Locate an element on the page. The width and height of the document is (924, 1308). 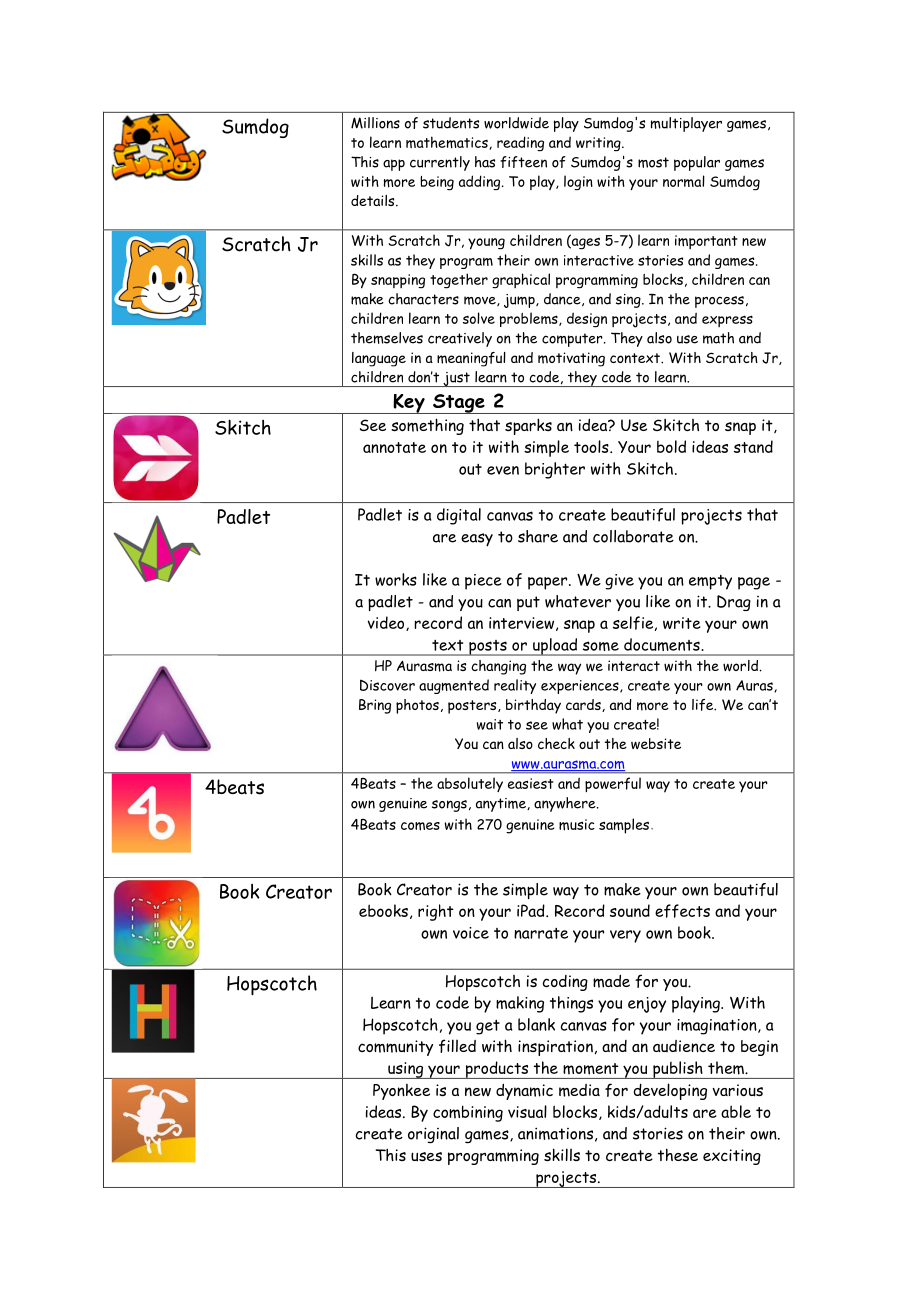
computer is located at coordinates (573, 340).
